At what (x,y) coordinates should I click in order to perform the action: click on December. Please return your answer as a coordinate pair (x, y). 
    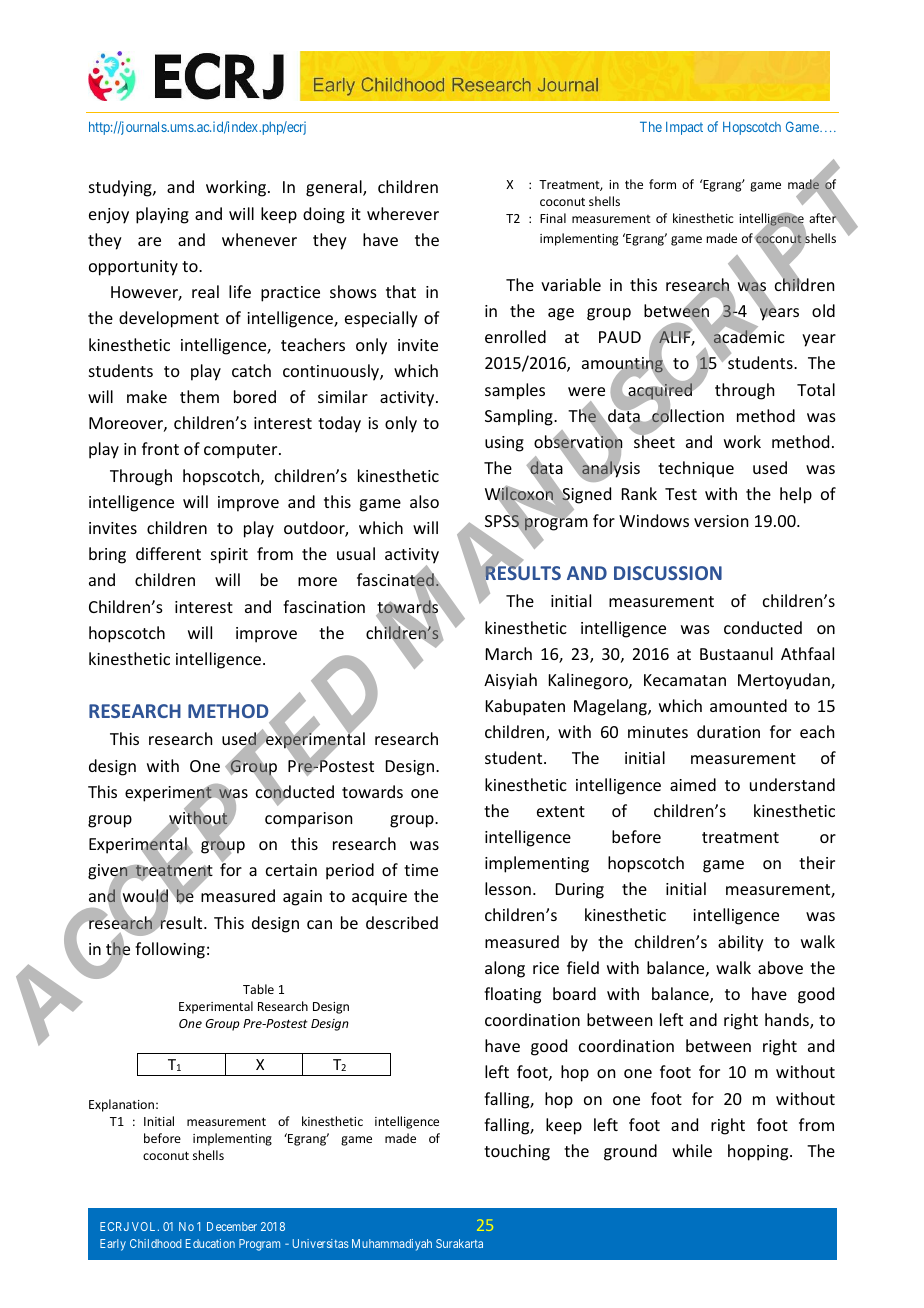
    Looking at the image, I should click on (232, 1226).
